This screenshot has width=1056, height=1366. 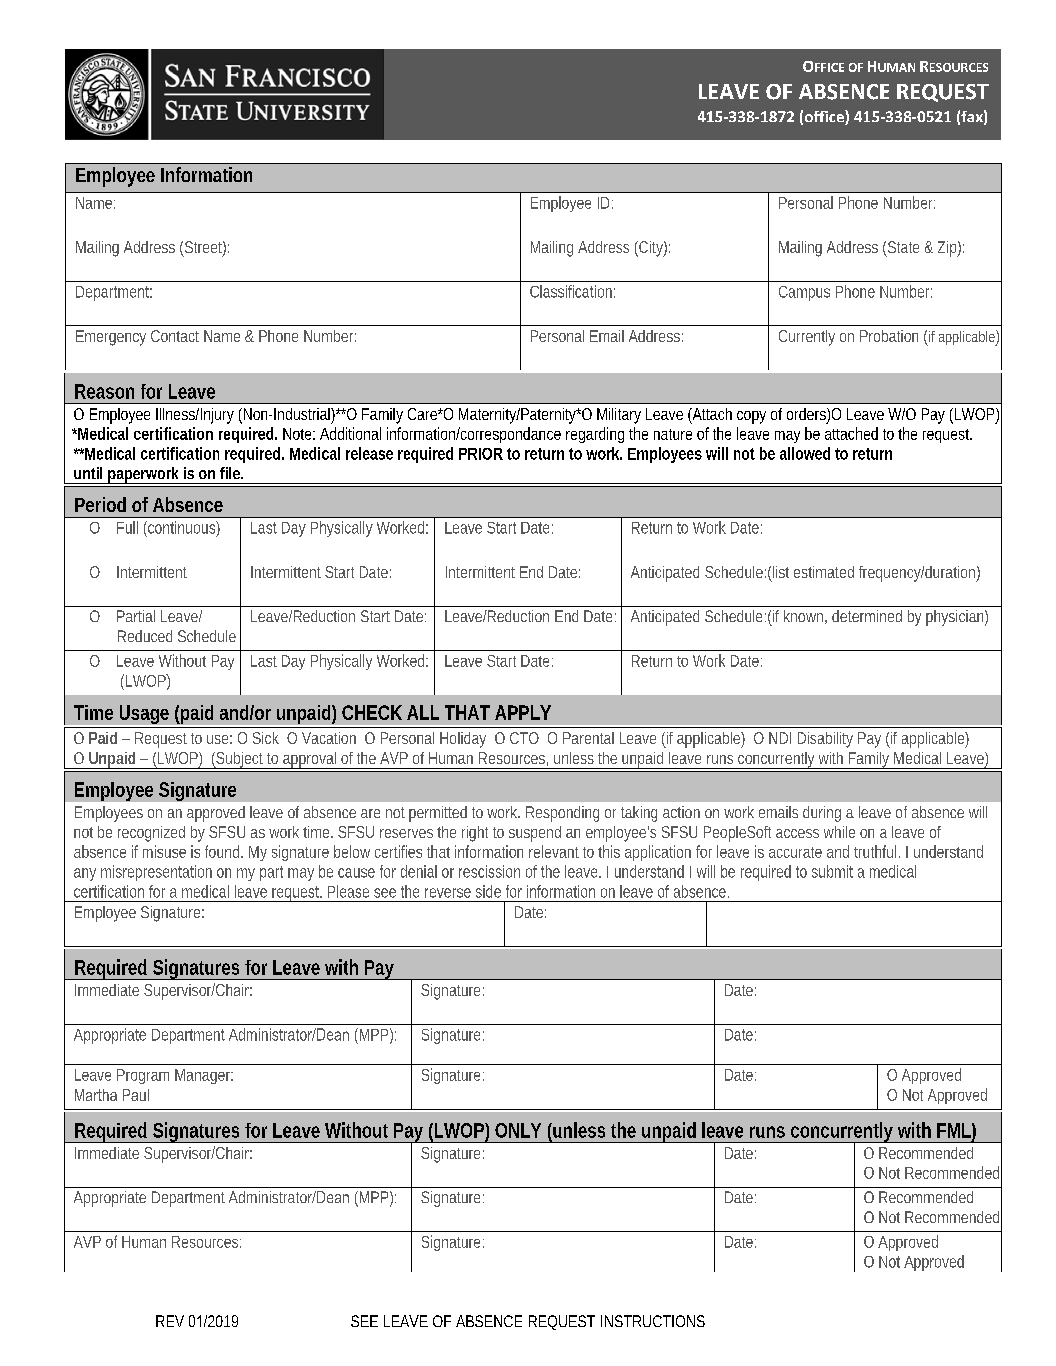 I want to click on Full, so click(x=127, y=527).
